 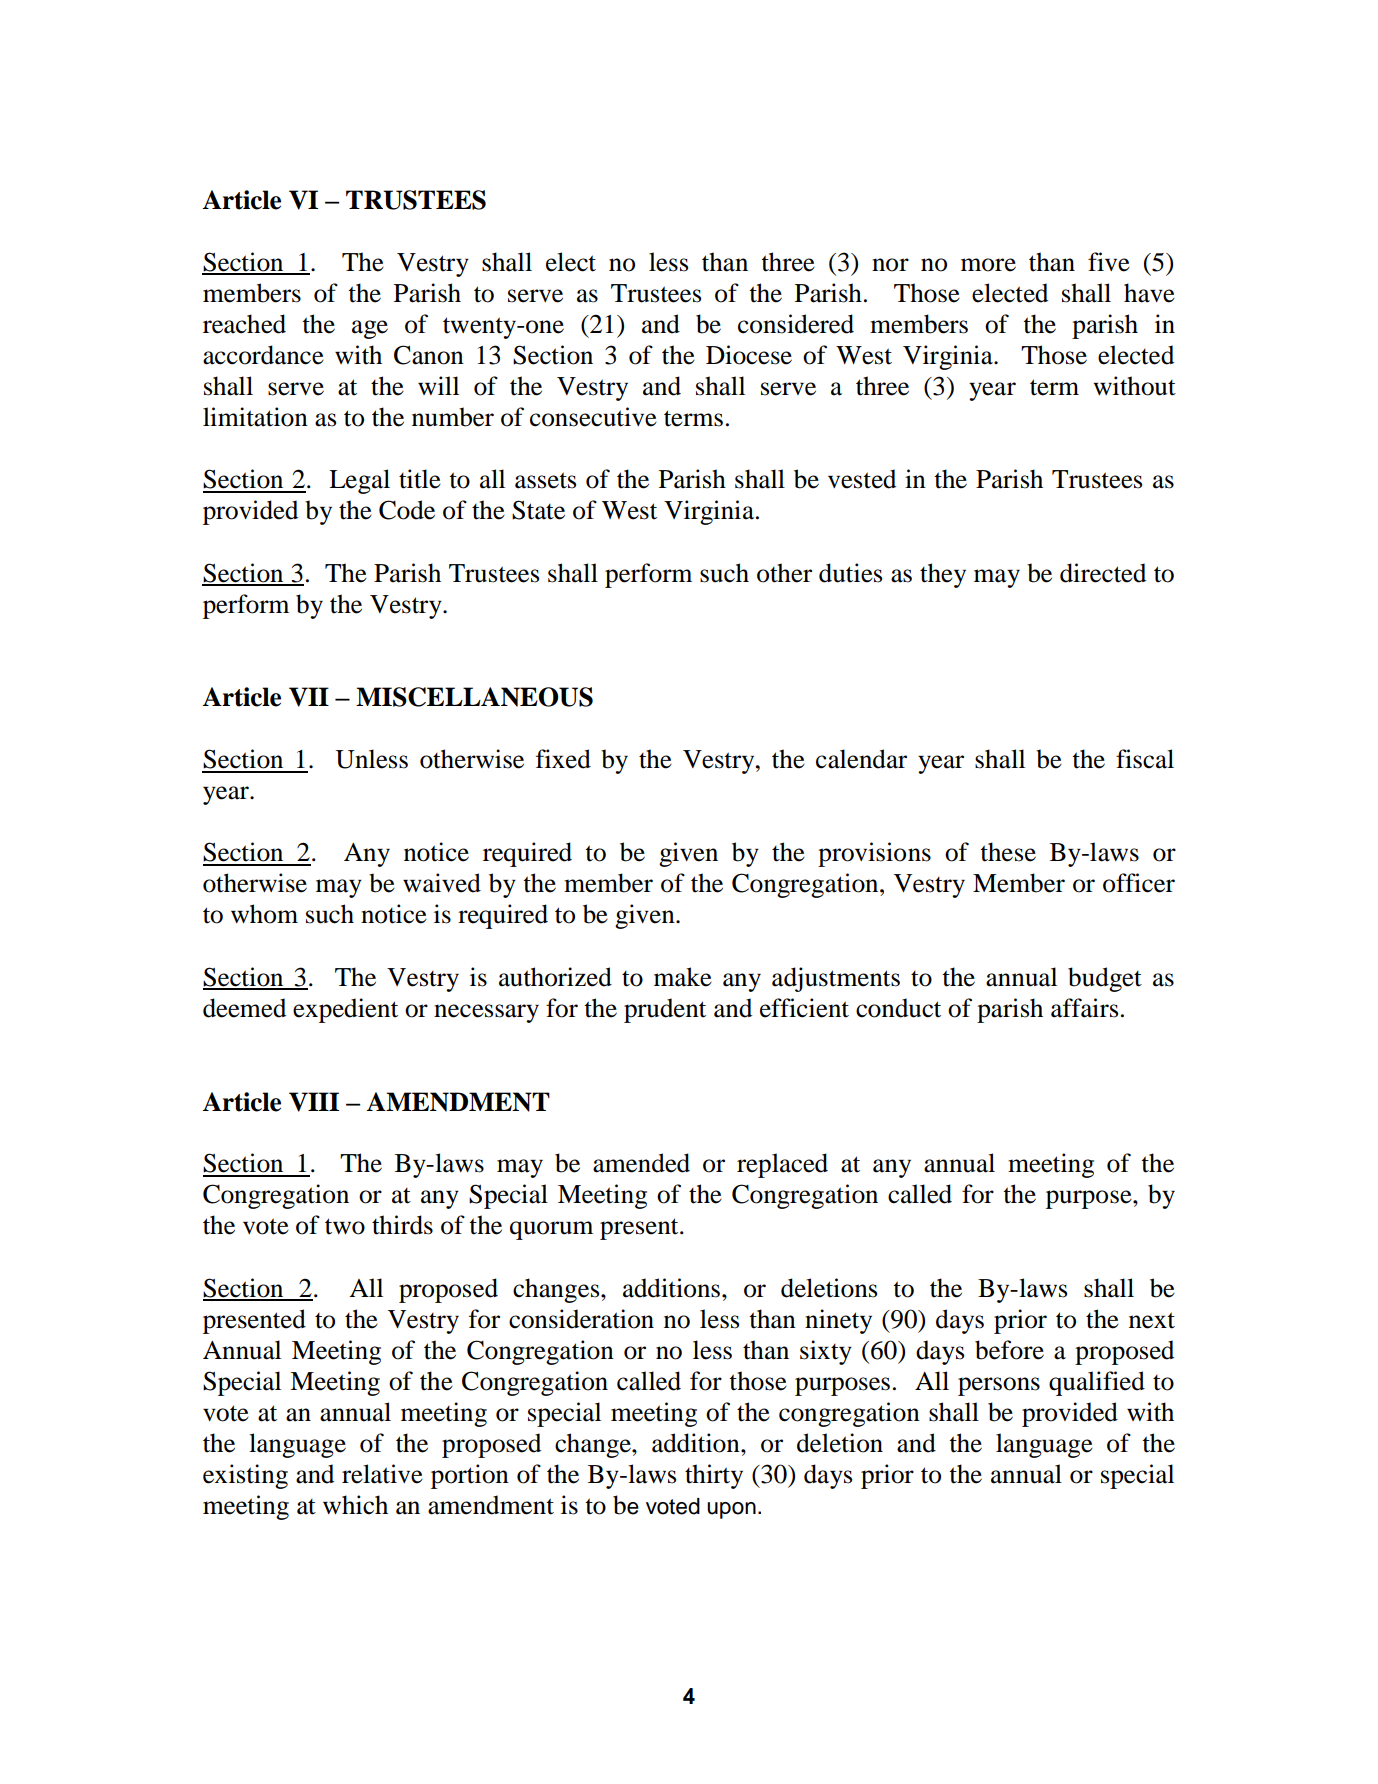 What do you see at coordinates (1084, 1008) in the document?
I see `affairs` at bounding box center [1084, 1008].
